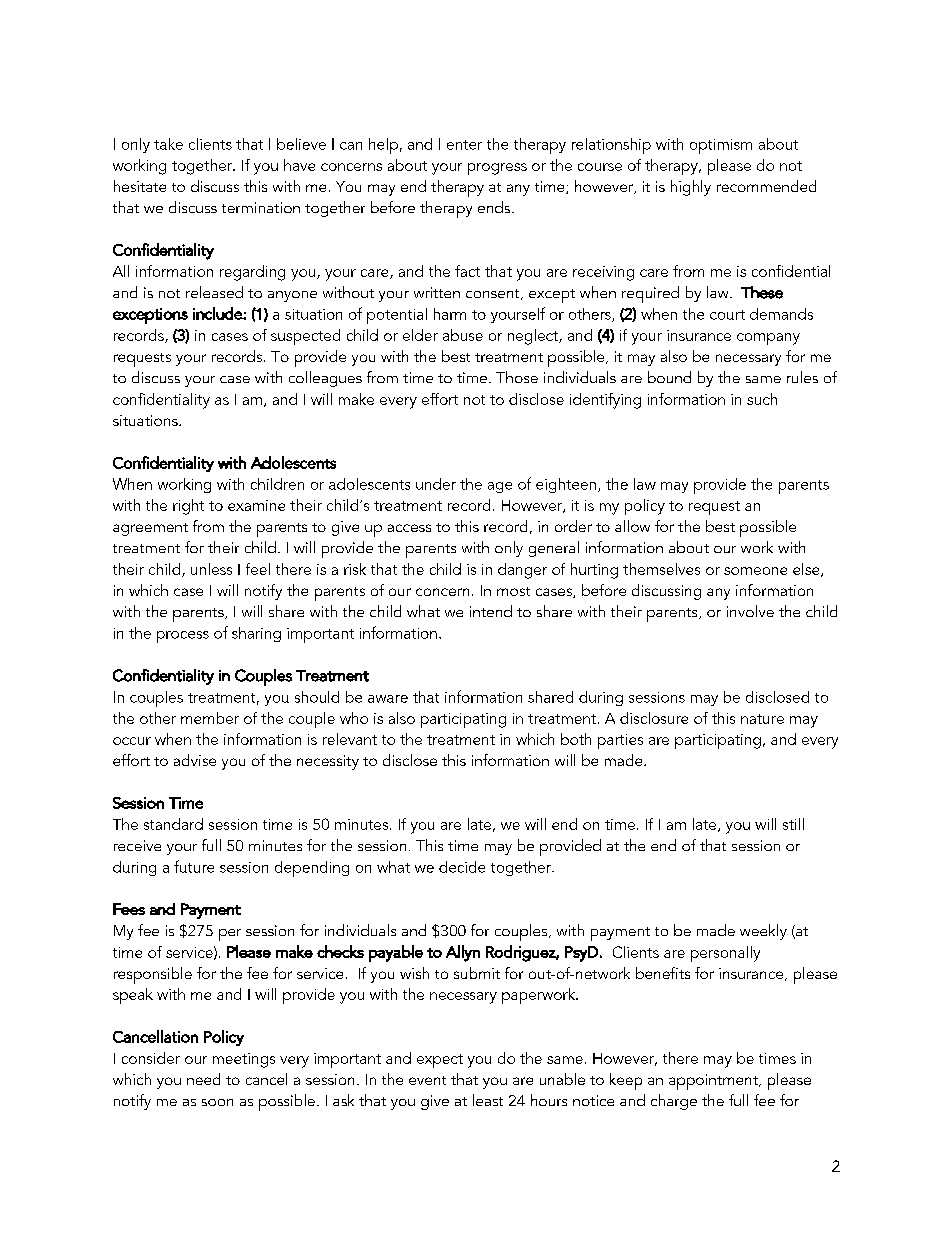 This screenshot has width=952, height=1233. What do you see at coordinates (793, 824) in the screenshot?
I see `still` at bounding box center [793, 824].
